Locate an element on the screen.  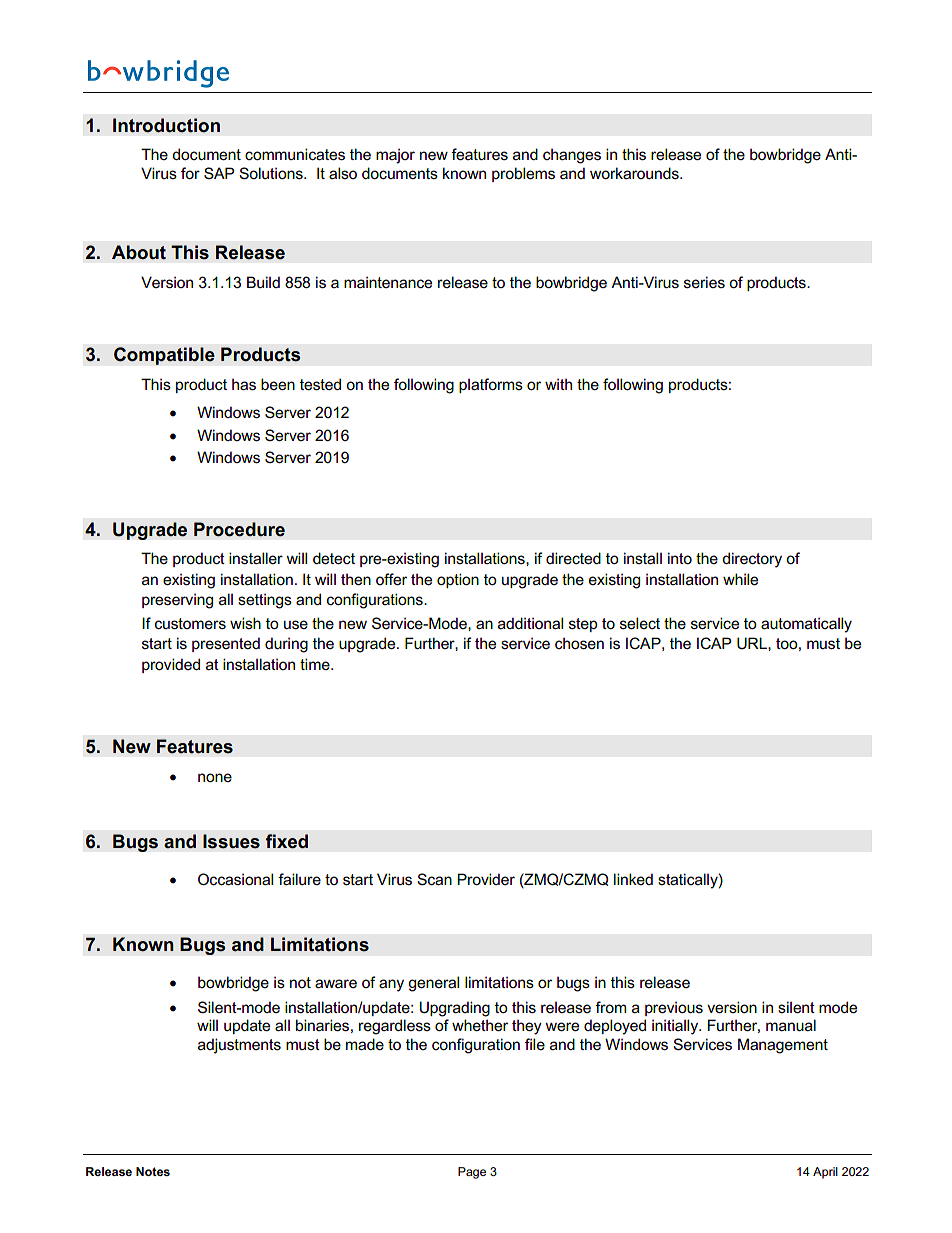
Notes is located at coordinates (153, 1171).
